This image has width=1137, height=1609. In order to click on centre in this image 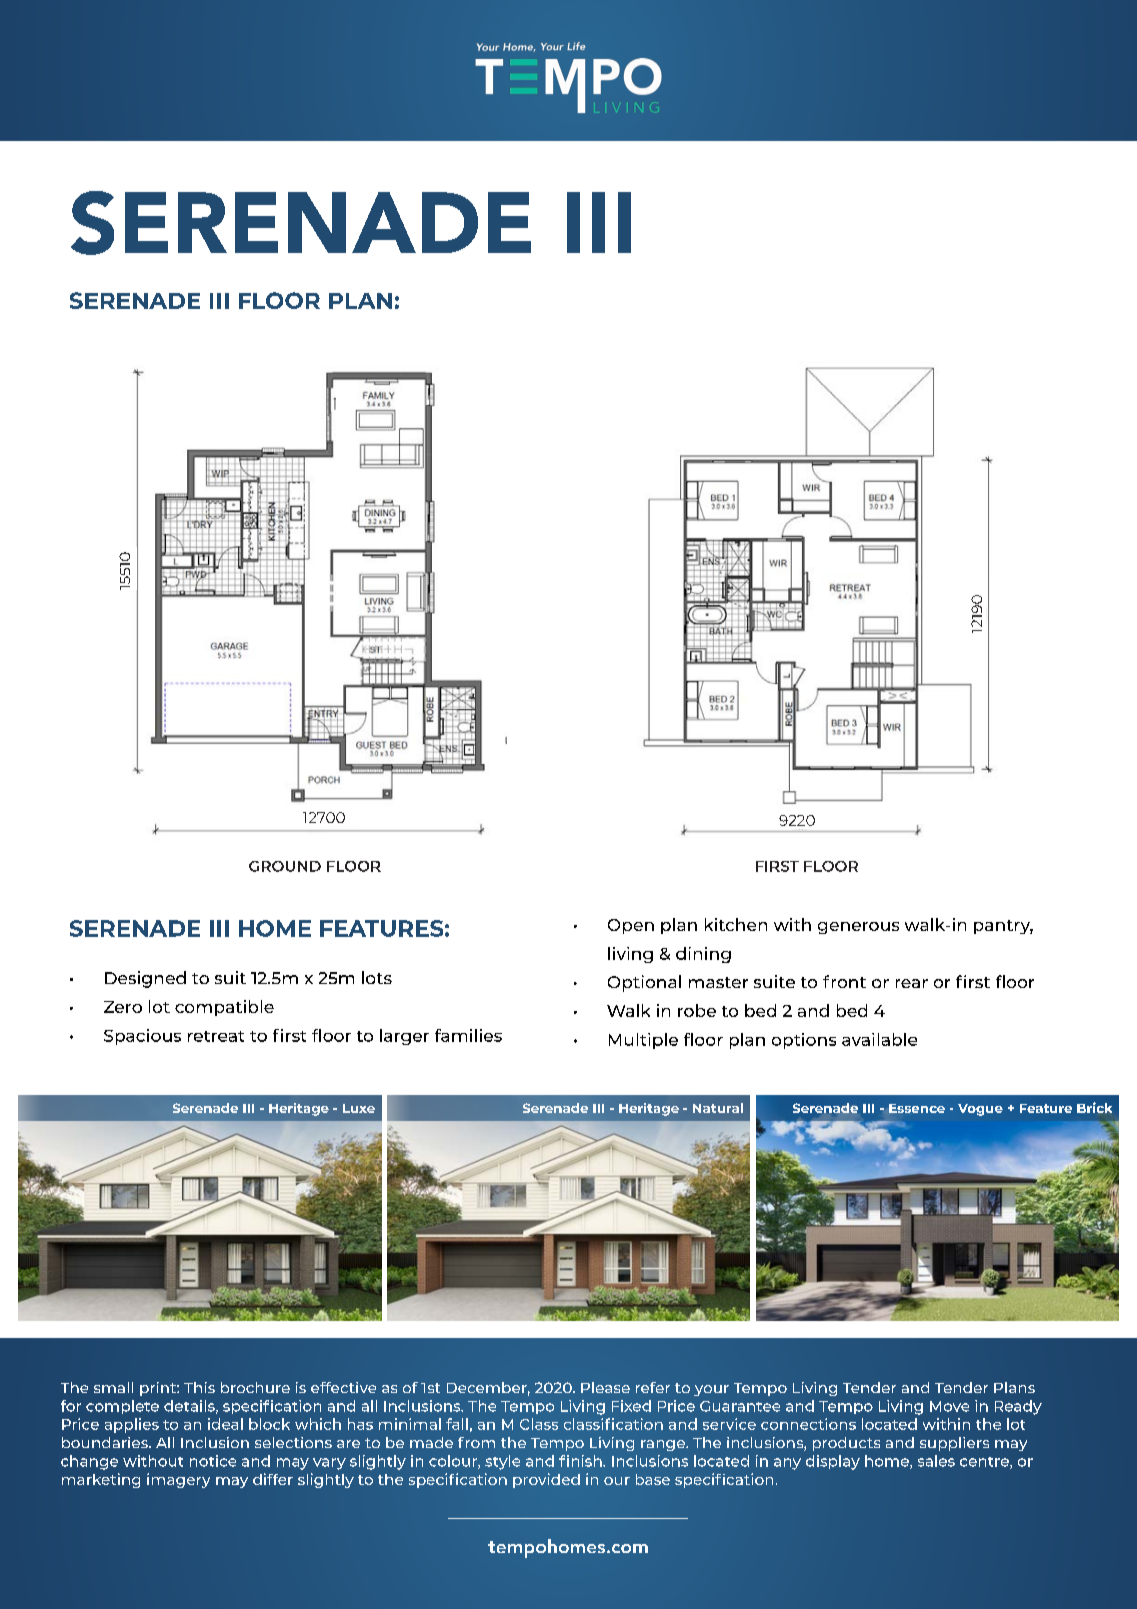, I will do `click(985, 1463)`.
